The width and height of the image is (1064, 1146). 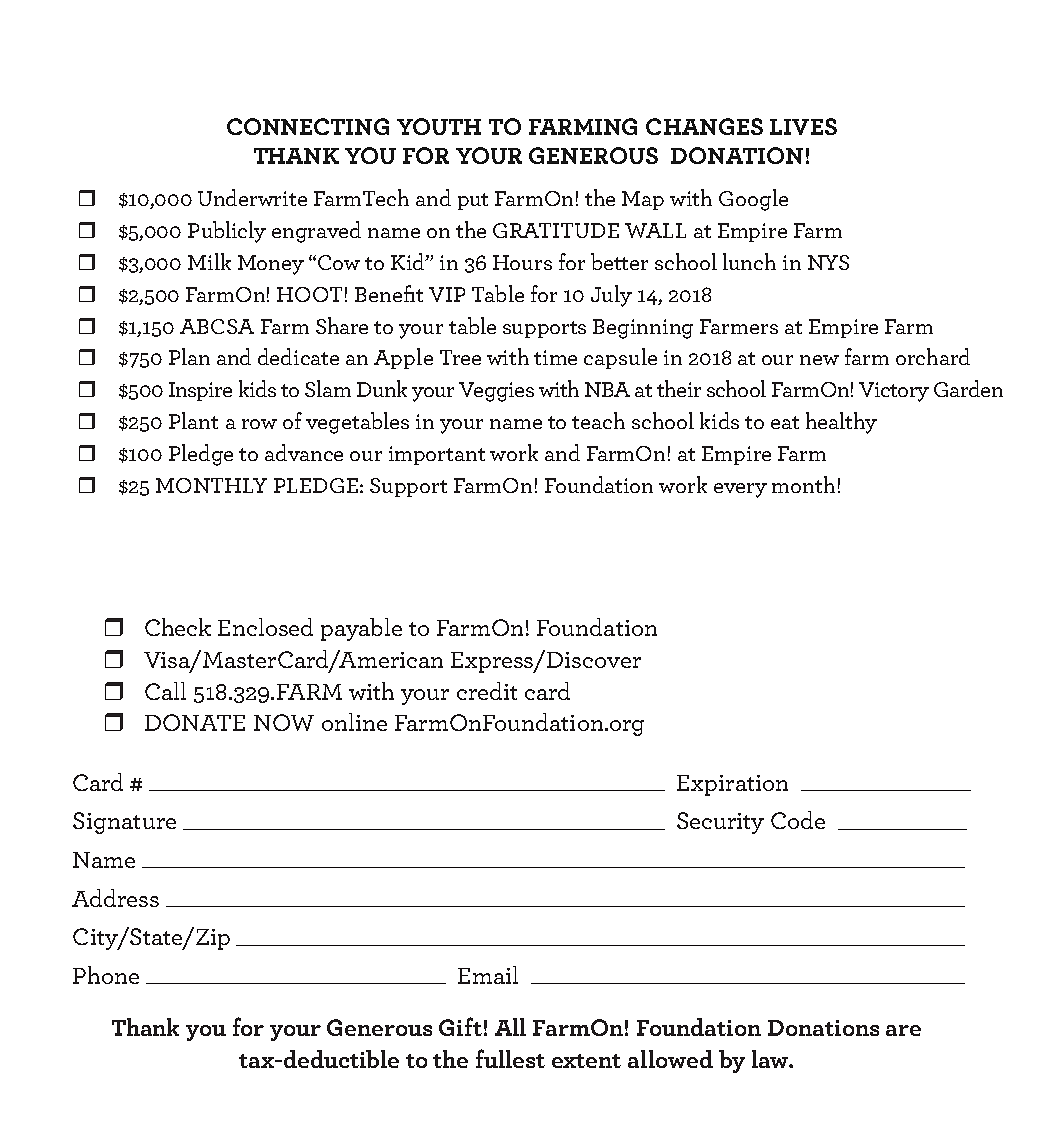 I want to click on Phone, so click(x=106, y=975).
